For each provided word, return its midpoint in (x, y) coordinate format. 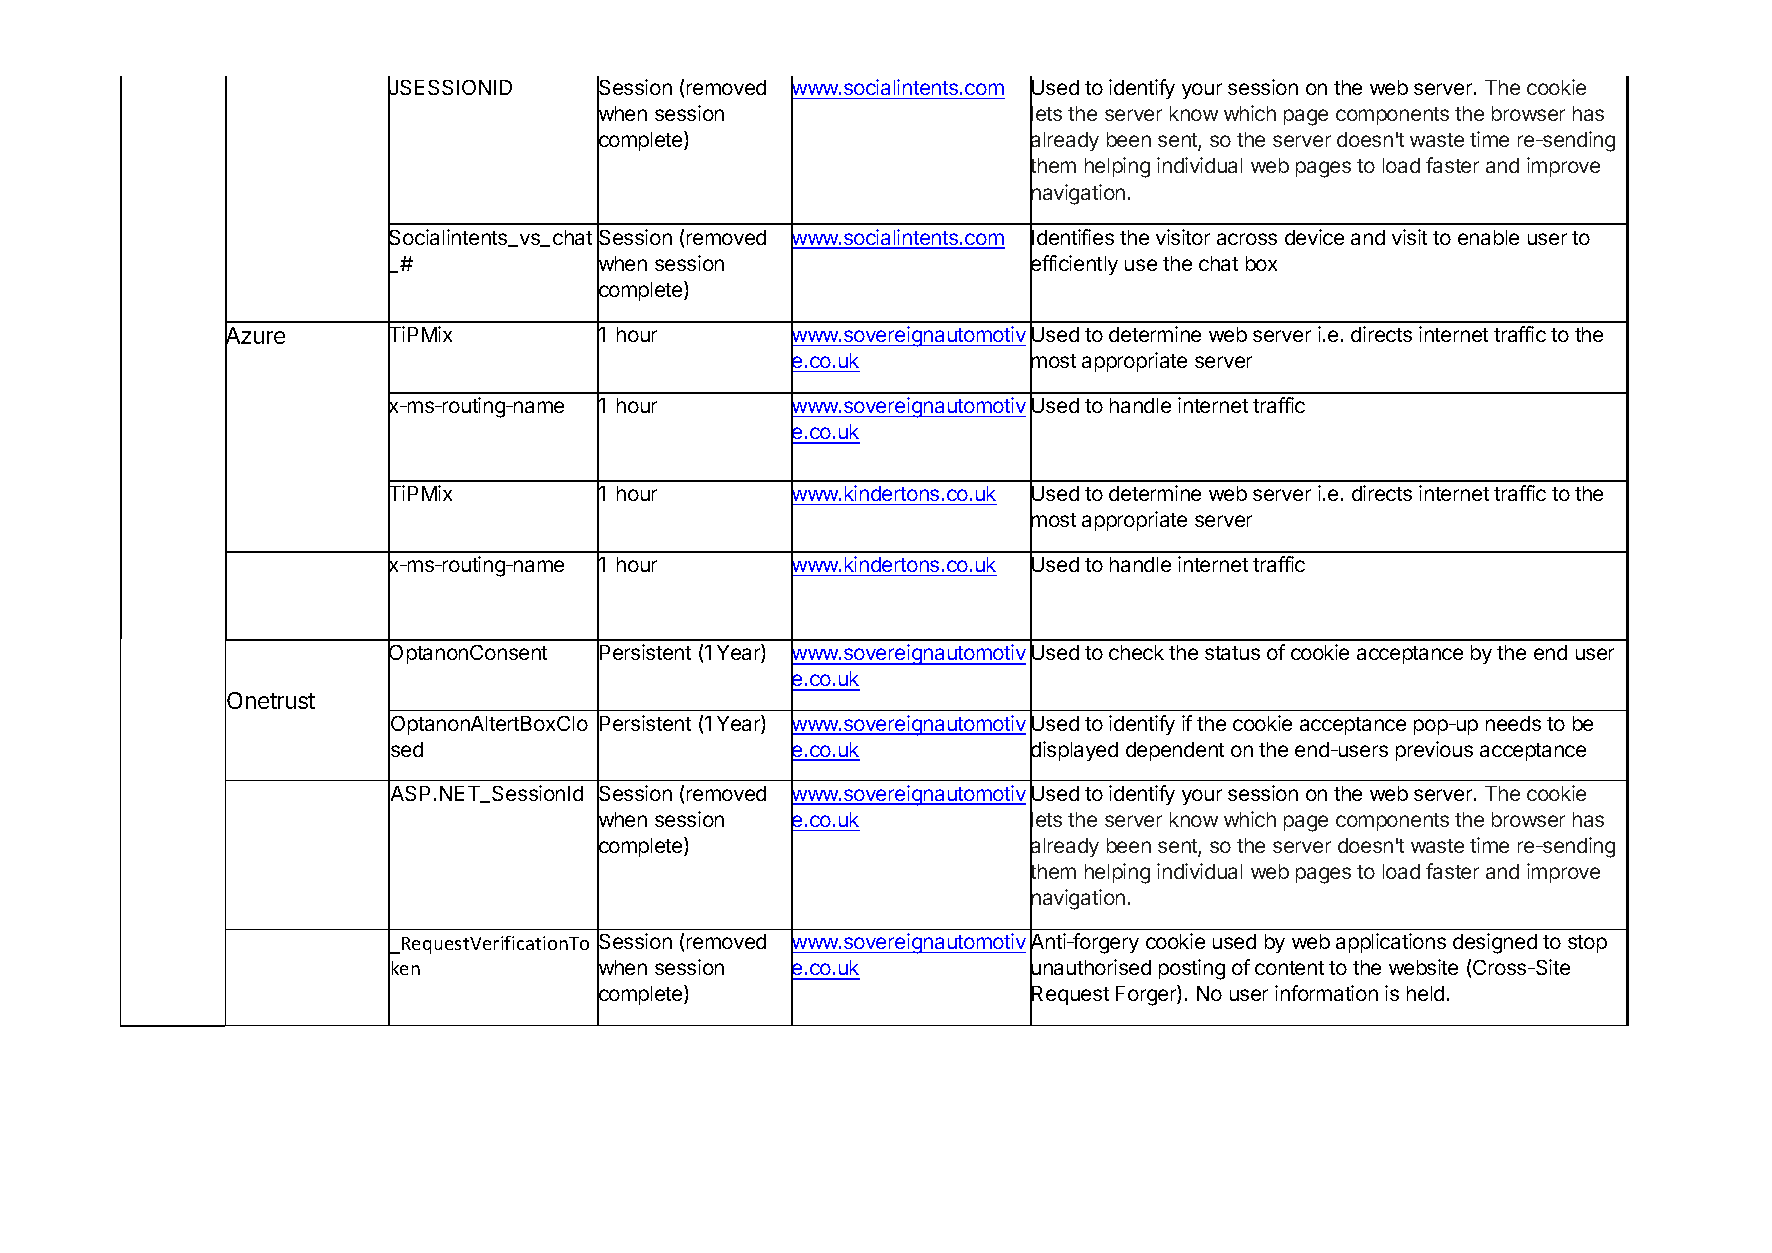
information (1326, 993)
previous (1434, 751)
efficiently (1074, 265)
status (1232, 653)
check (1136, 652)
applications (1391, 943)
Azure (255, 336)
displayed (1074, 752)
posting (1192, 969)
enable (1488, 237)
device (1314, 237)
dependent (1175, 751)
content (1289, 968)
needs (1513, 723)
